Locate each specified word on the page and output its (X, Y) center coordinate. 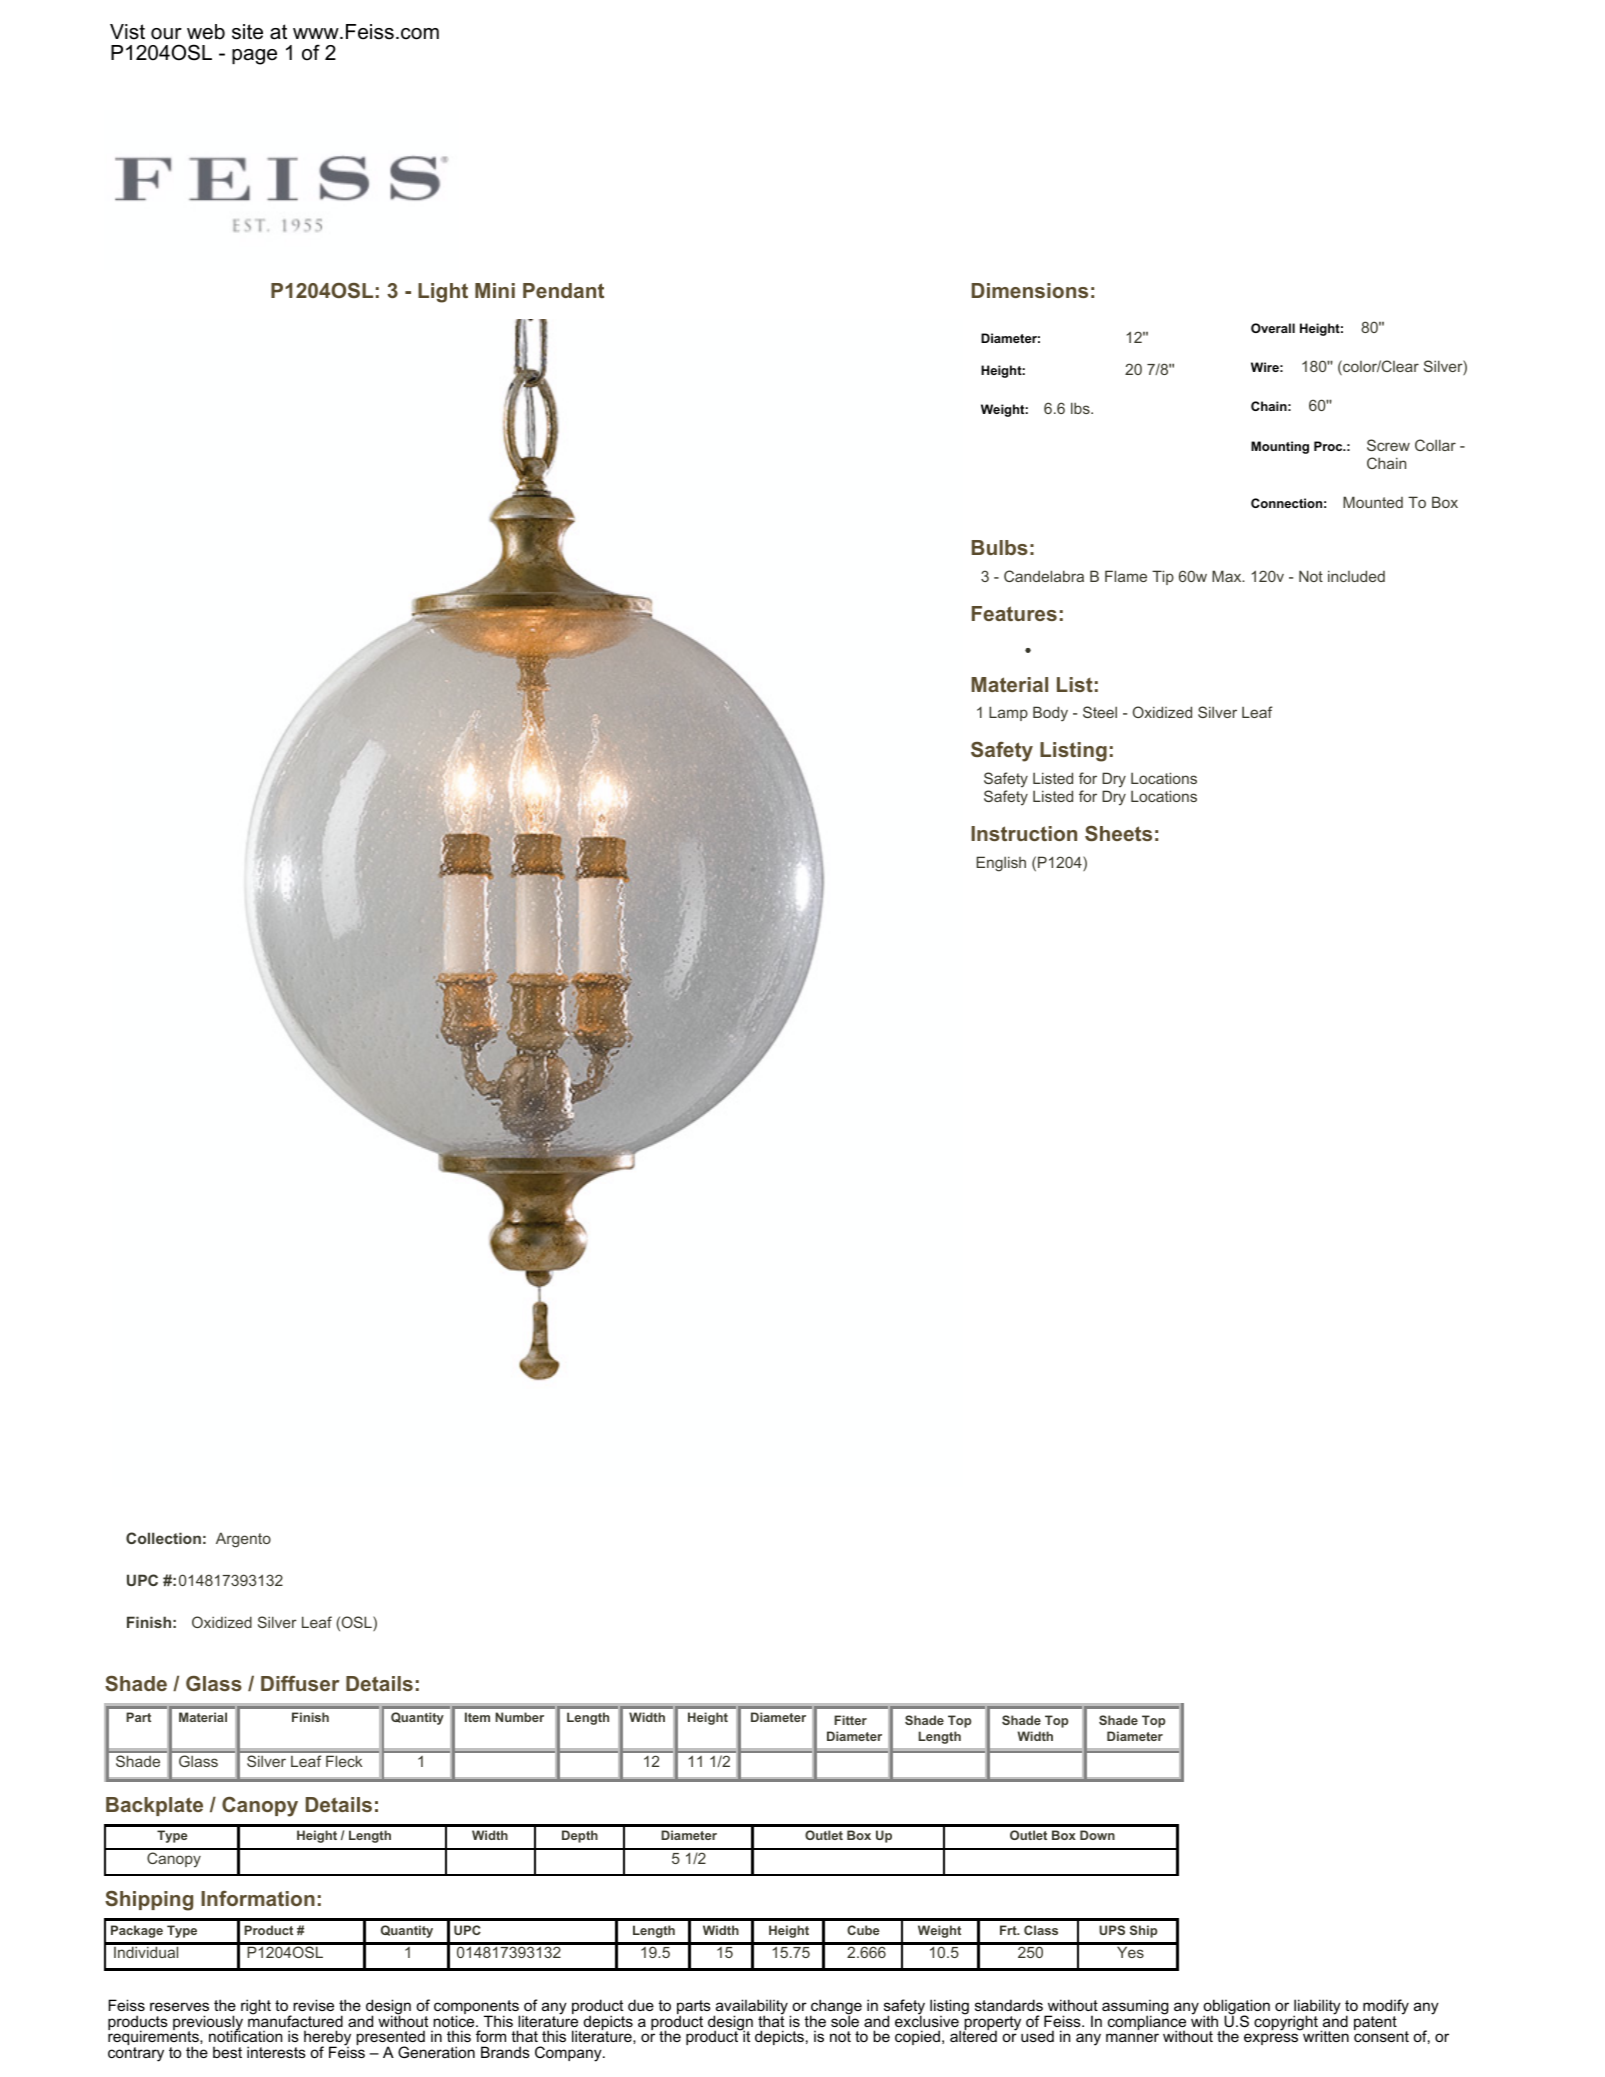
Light (443, 293)
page (254, 57)
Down (1097, 1835)
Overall (1273, 328)
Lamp (1008, 713)
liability (1317, 2008)
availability (751, 2008)
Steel (1100, 712)
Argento (243, 1540)
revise (313, 2005)
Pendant (563, 290)
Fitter (850, 1720)
